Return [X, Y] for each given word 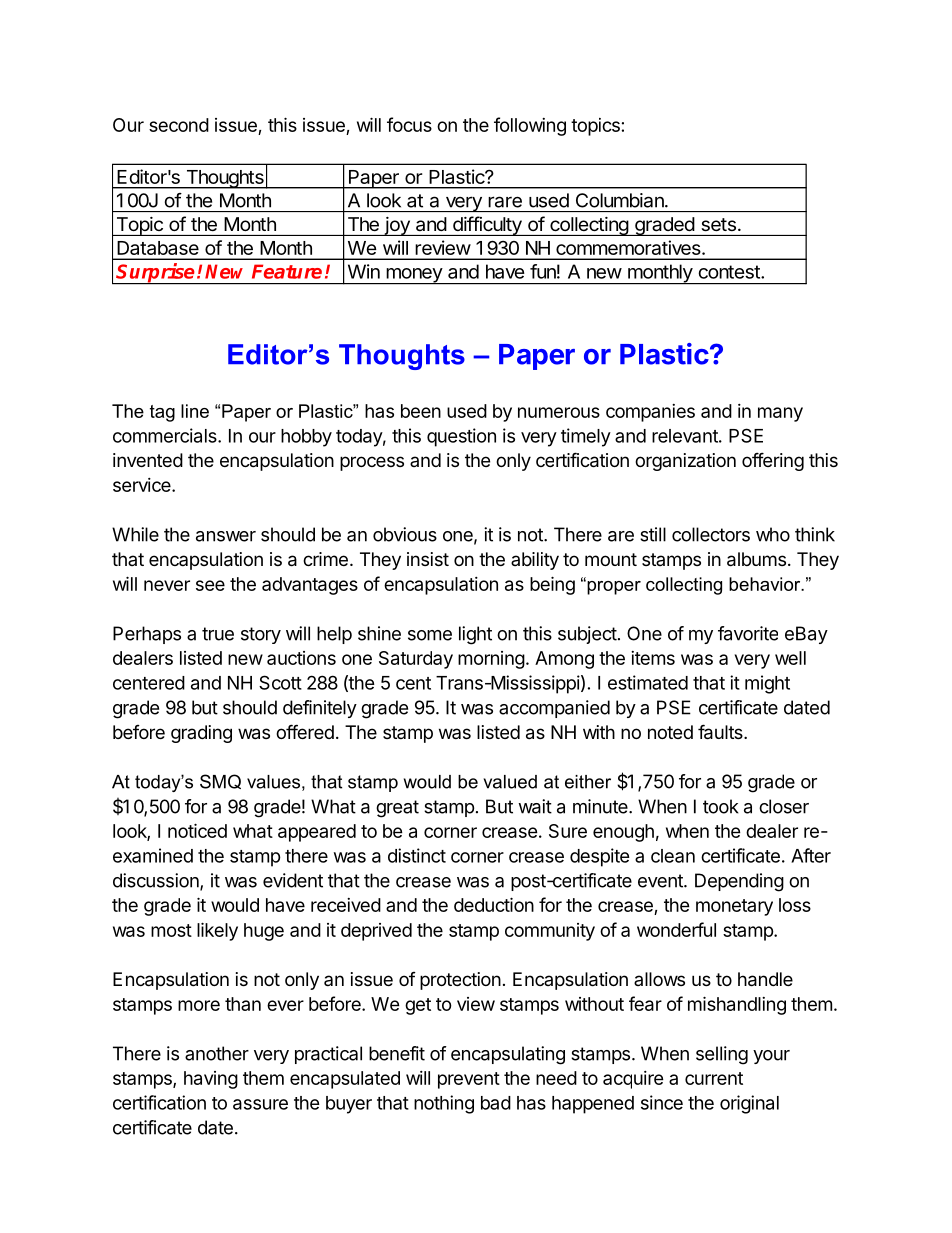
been [421, 411]
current [714, 1078]
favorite [748, 633]
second [179, 125]
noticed [197, 830]
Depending [739, 882]
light [475, 635]
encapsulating [508, 1055]
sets [719, 224]
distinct [417, 855]
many [780, 414]
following [530, 126]
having [211, 1080]
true [218, 634]
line [195, 411]
